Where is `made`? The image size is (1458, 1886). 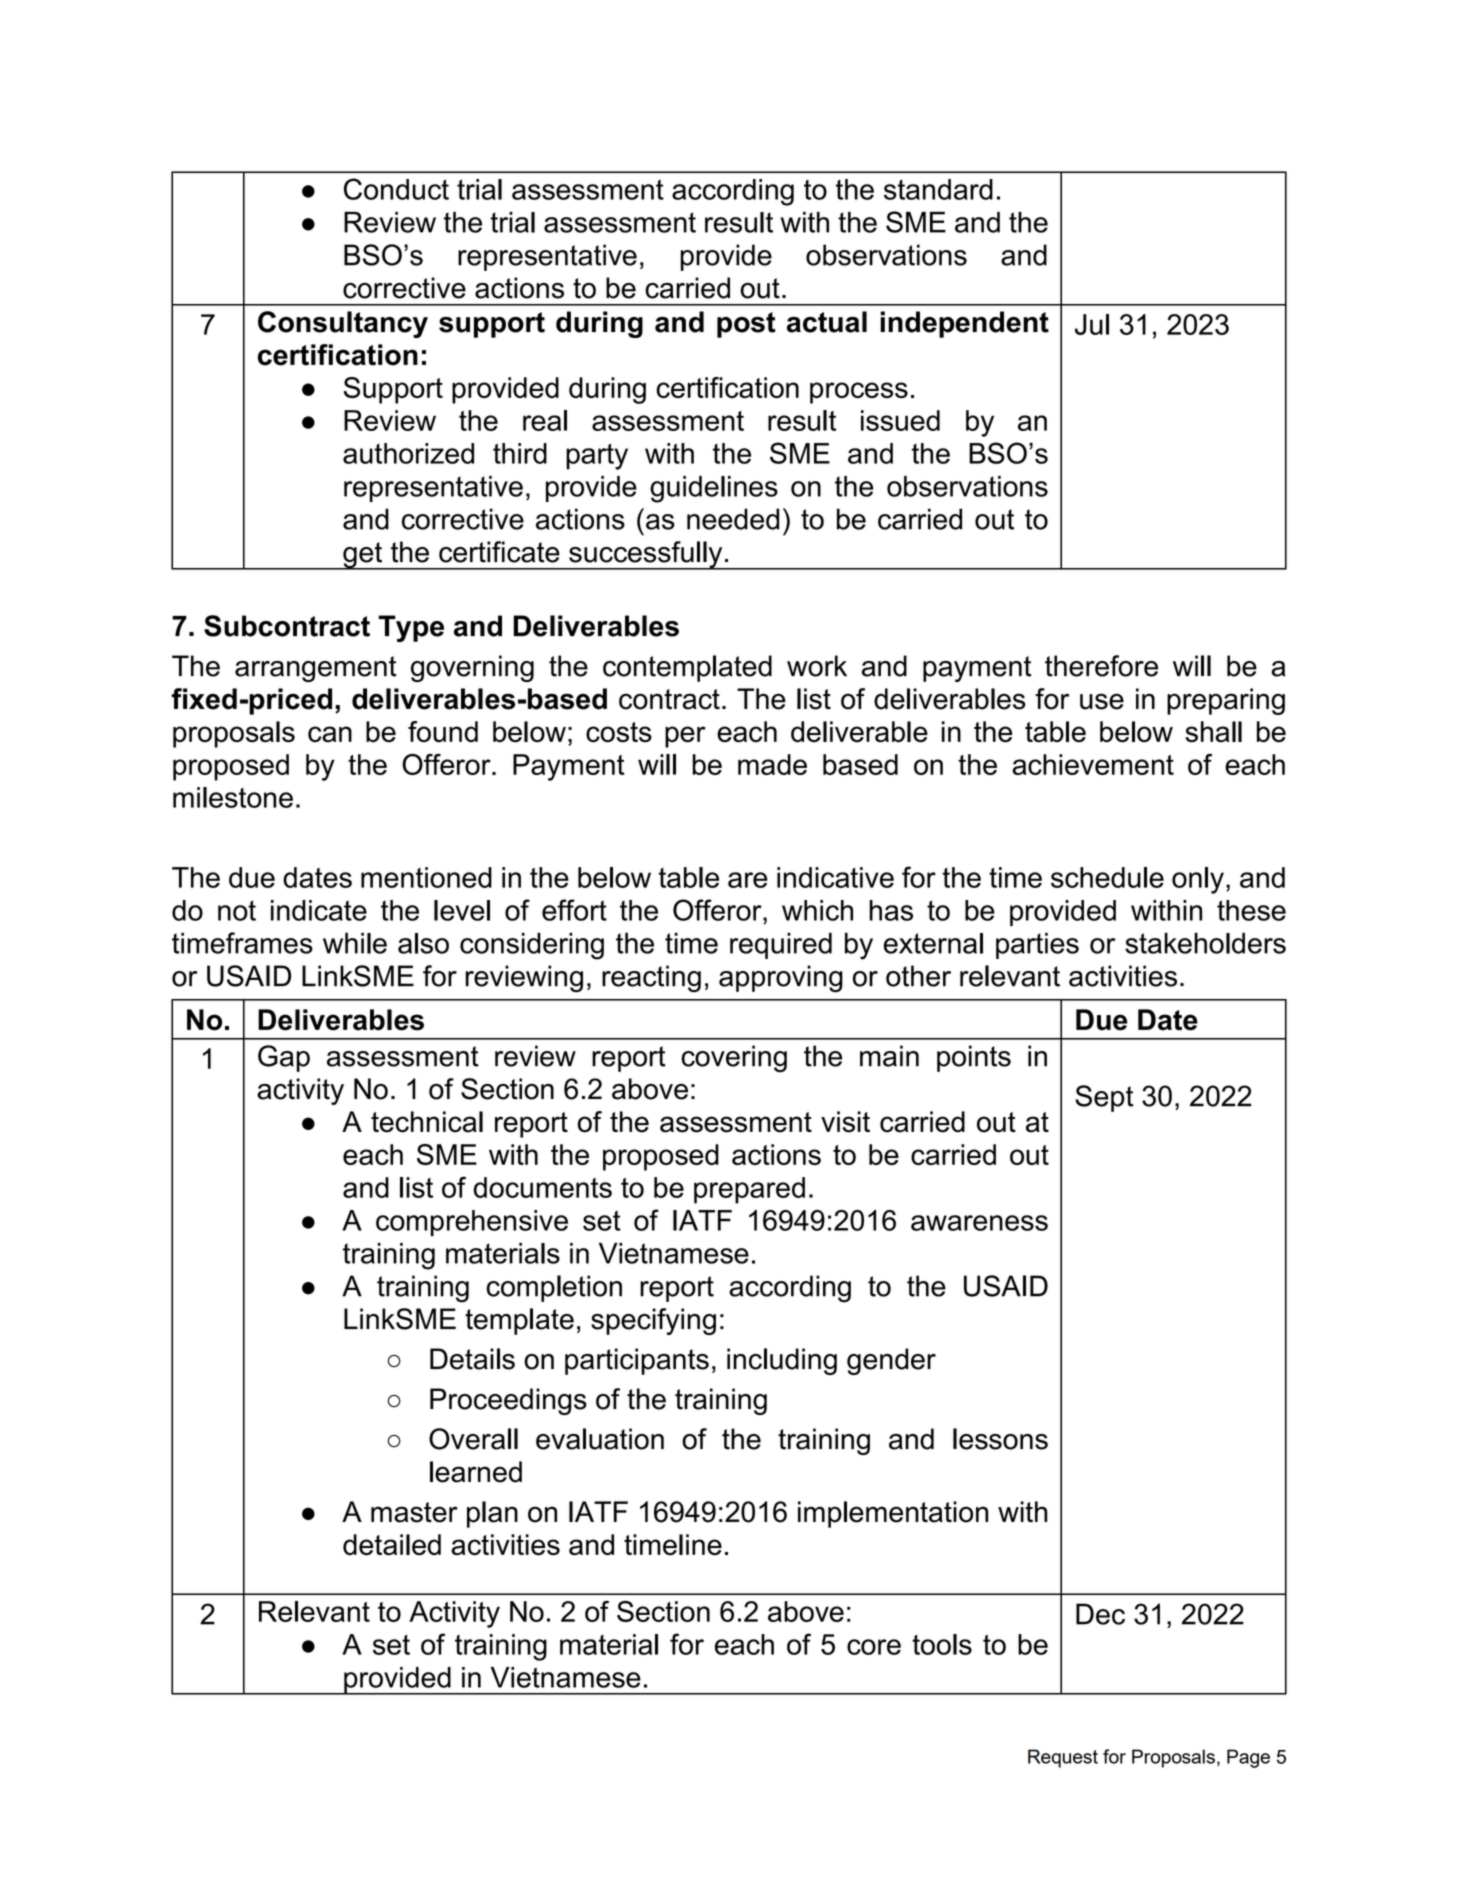
made is located at coordinates (772, 764).
